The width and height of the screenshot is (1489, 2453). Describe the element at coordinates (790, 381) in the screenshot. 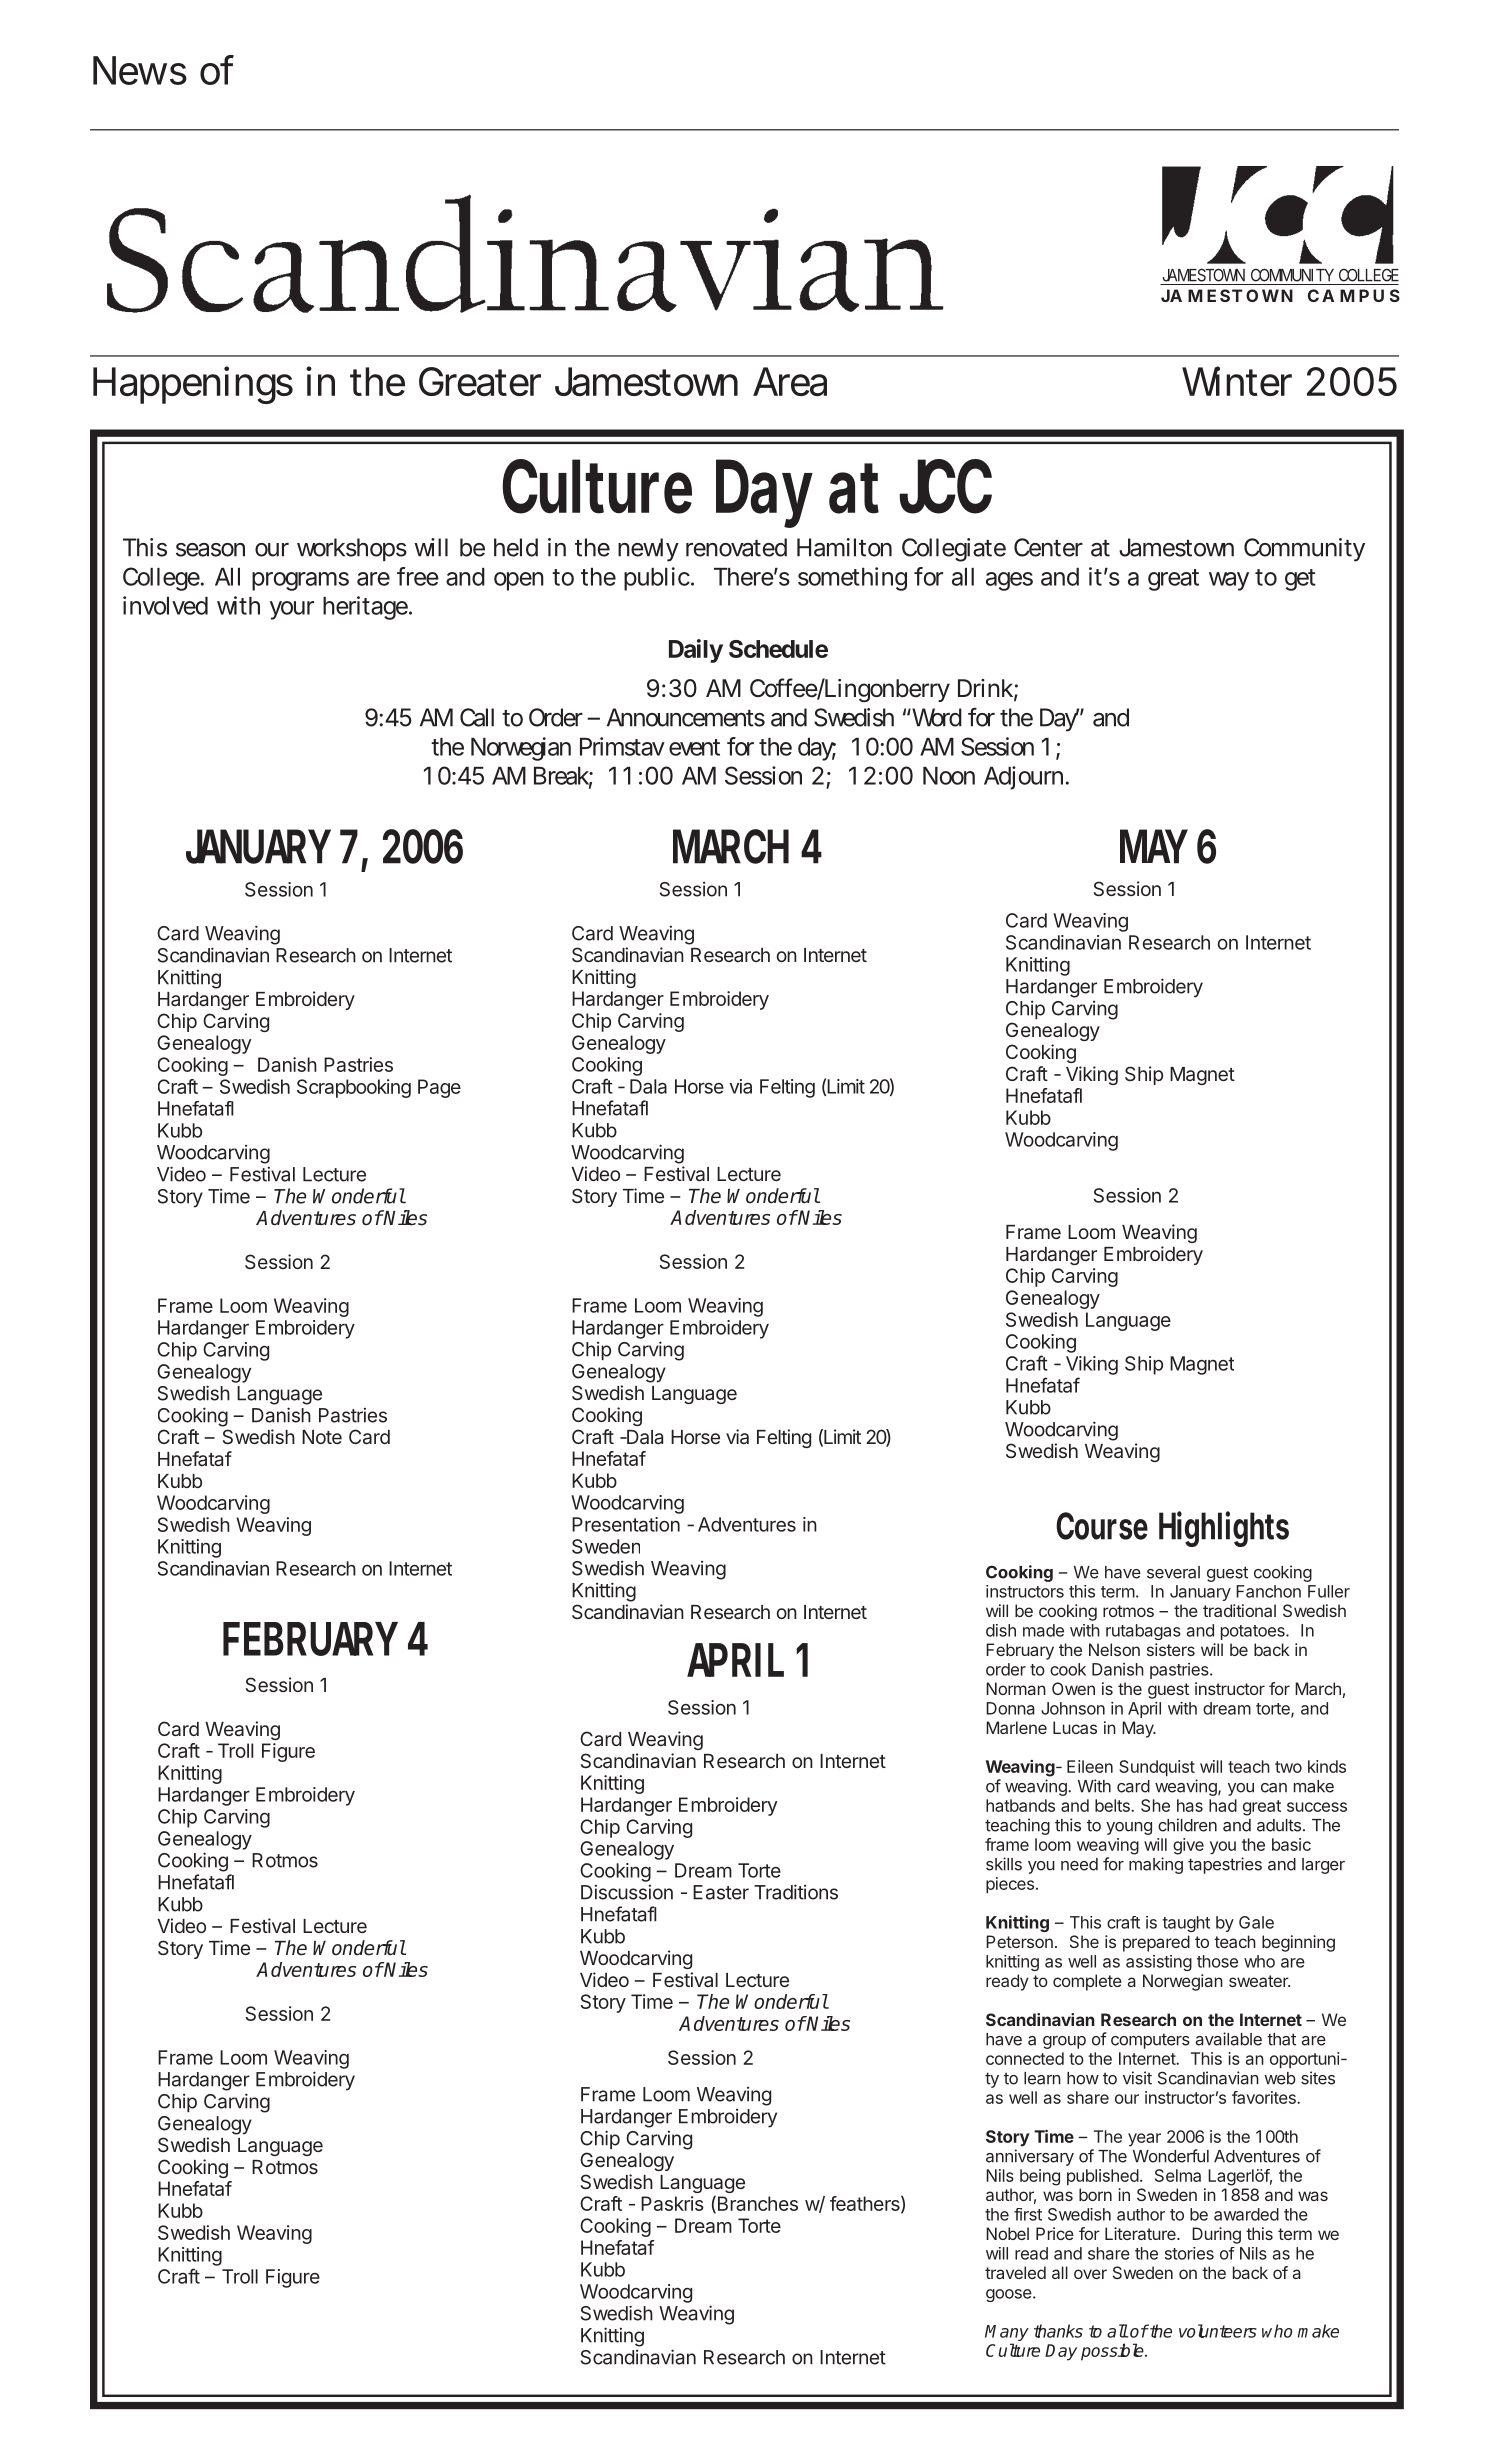

I see `Area` at that location.
